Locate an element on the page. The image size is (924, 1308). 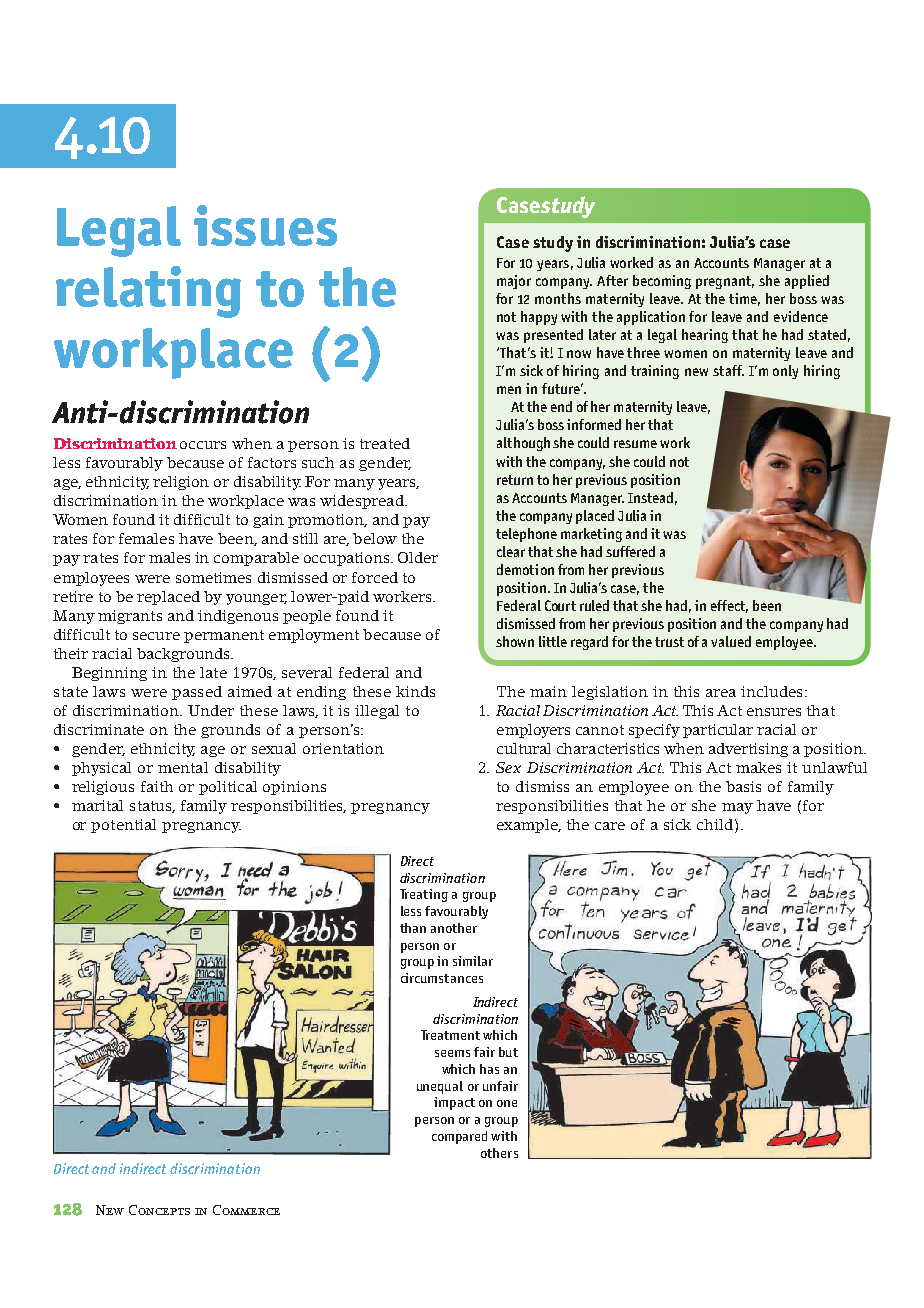
Under is located at coordinates (211, 710).
